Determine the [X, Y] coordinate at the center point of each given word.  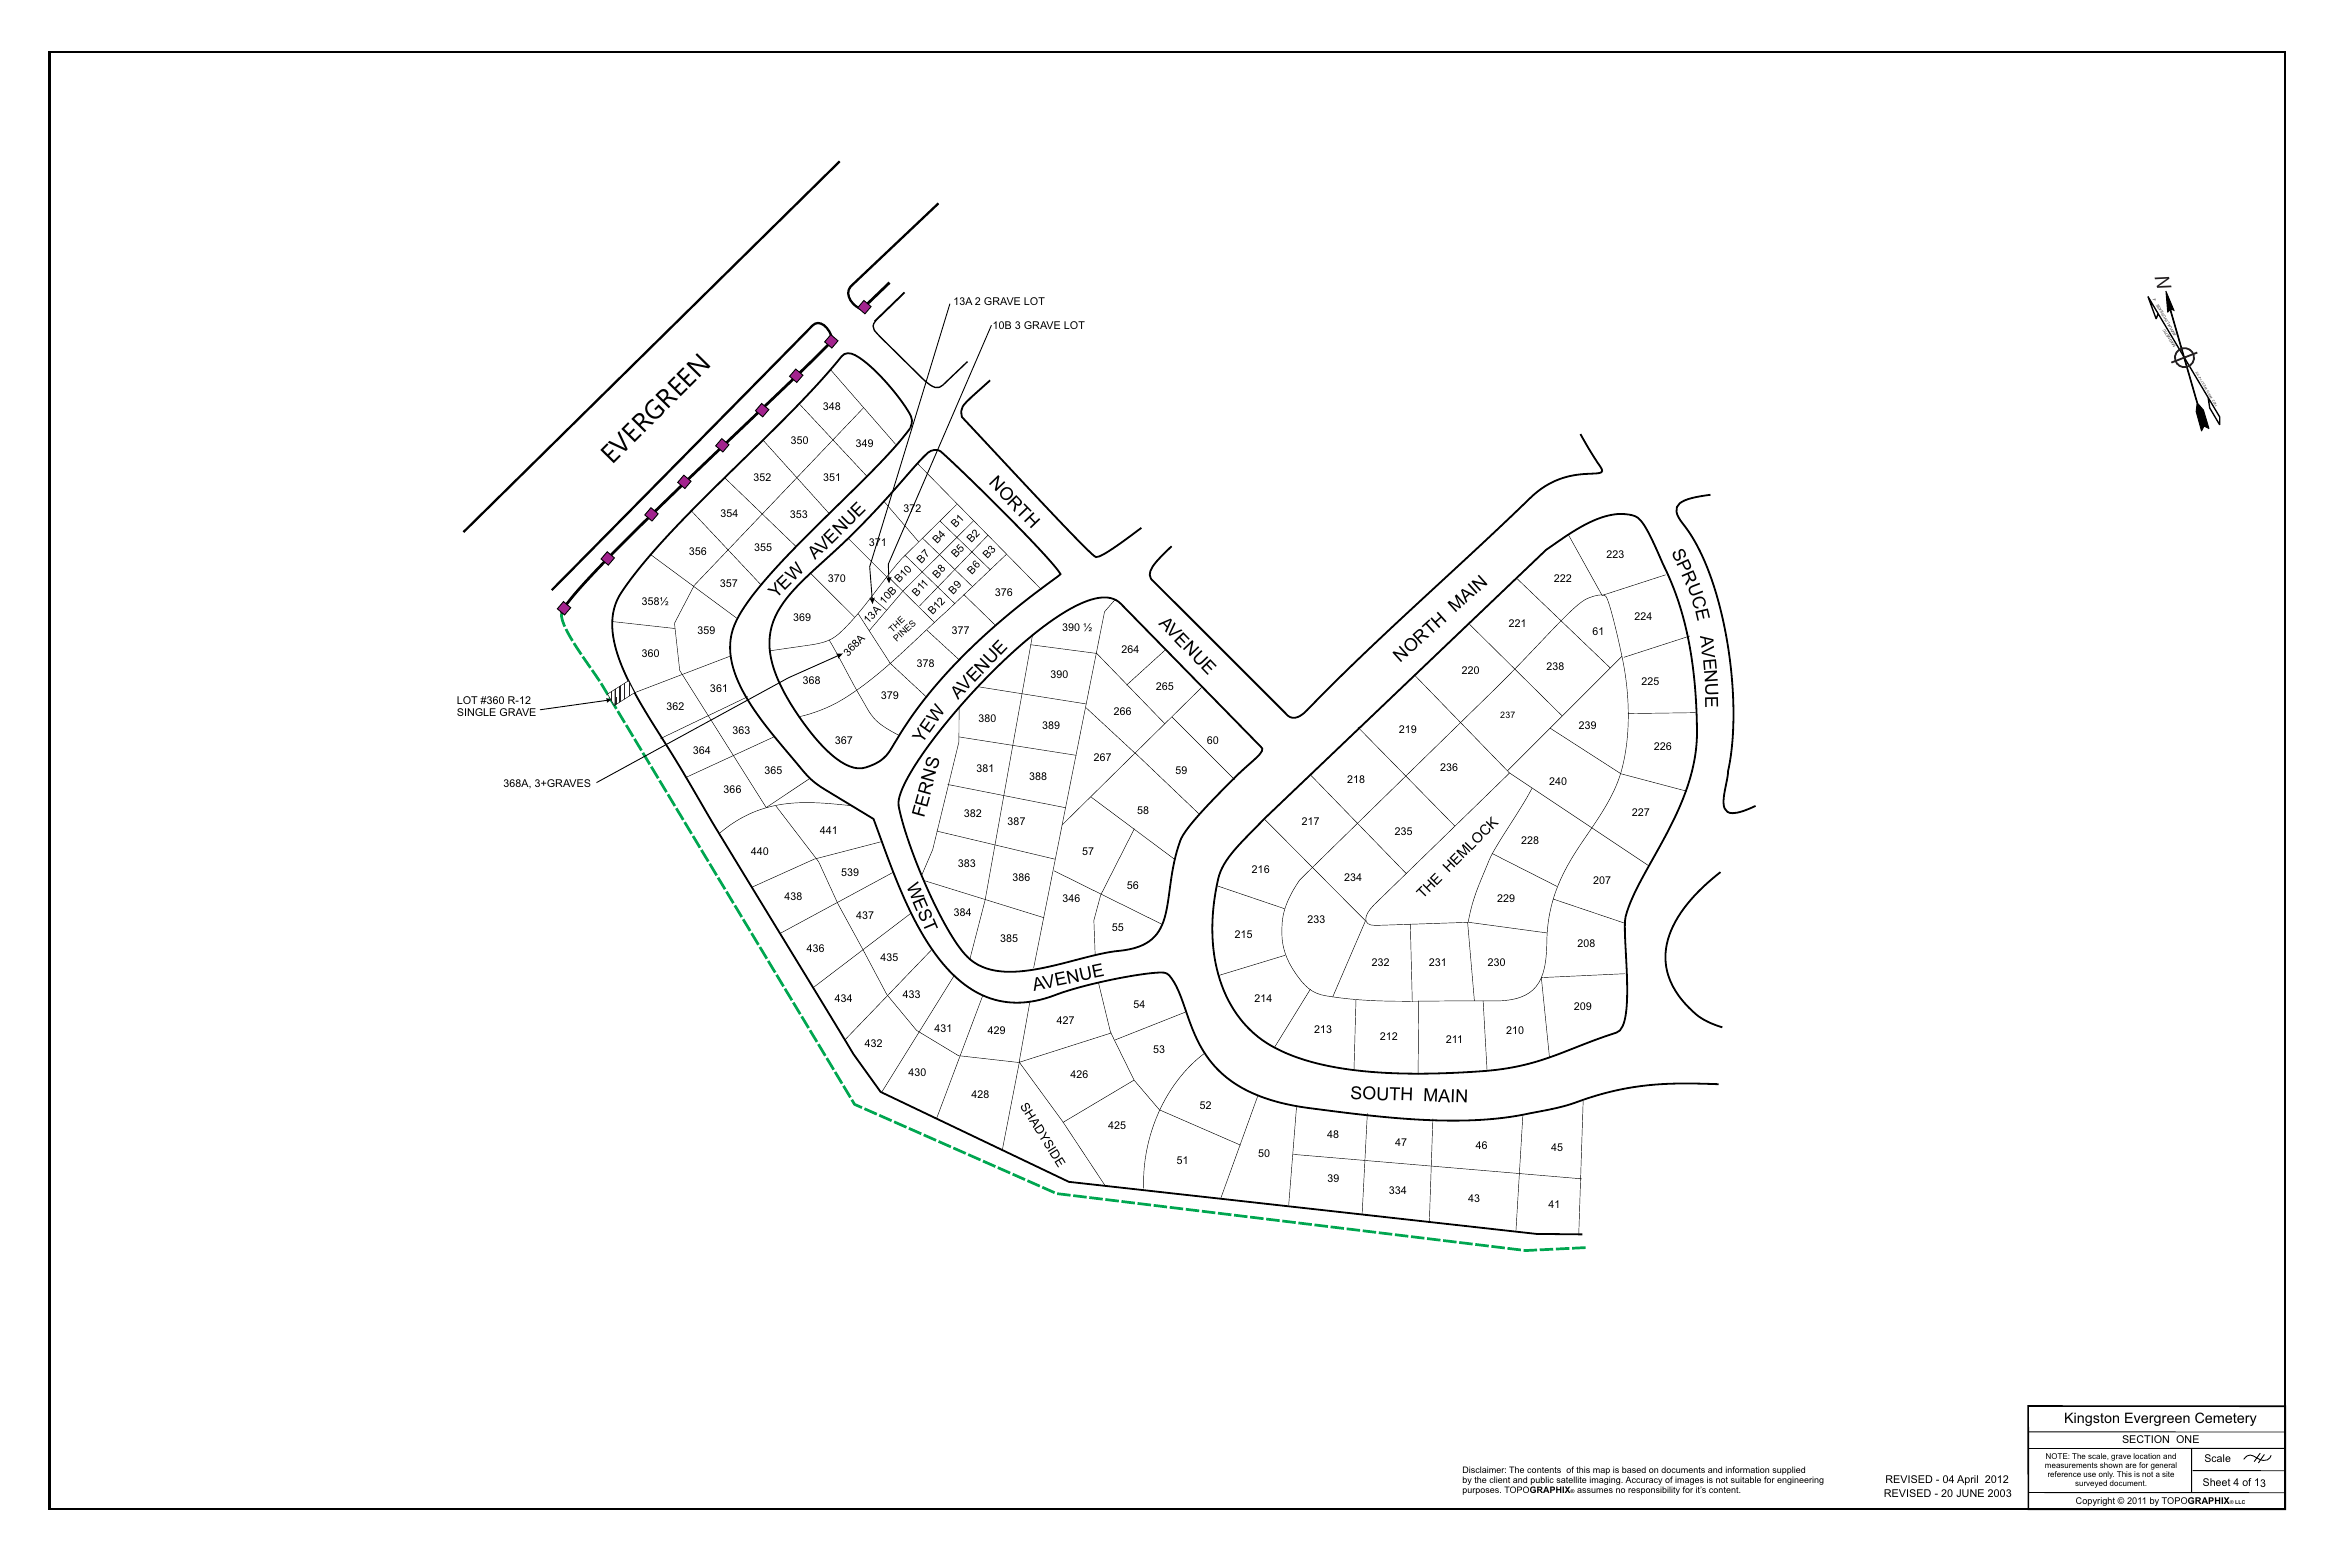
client [1499, 1479]
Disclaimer [1484, 1469]
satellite [1571, 1479]
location [2146, 1456]
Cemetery [2226, 1419]
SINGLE [476, 712]
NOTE [2058, 1456]
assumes [1595, 1490]
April [1967, 1480]
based [1634, 1469]
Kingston [2092, 1419]
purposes [1482, 1491]
